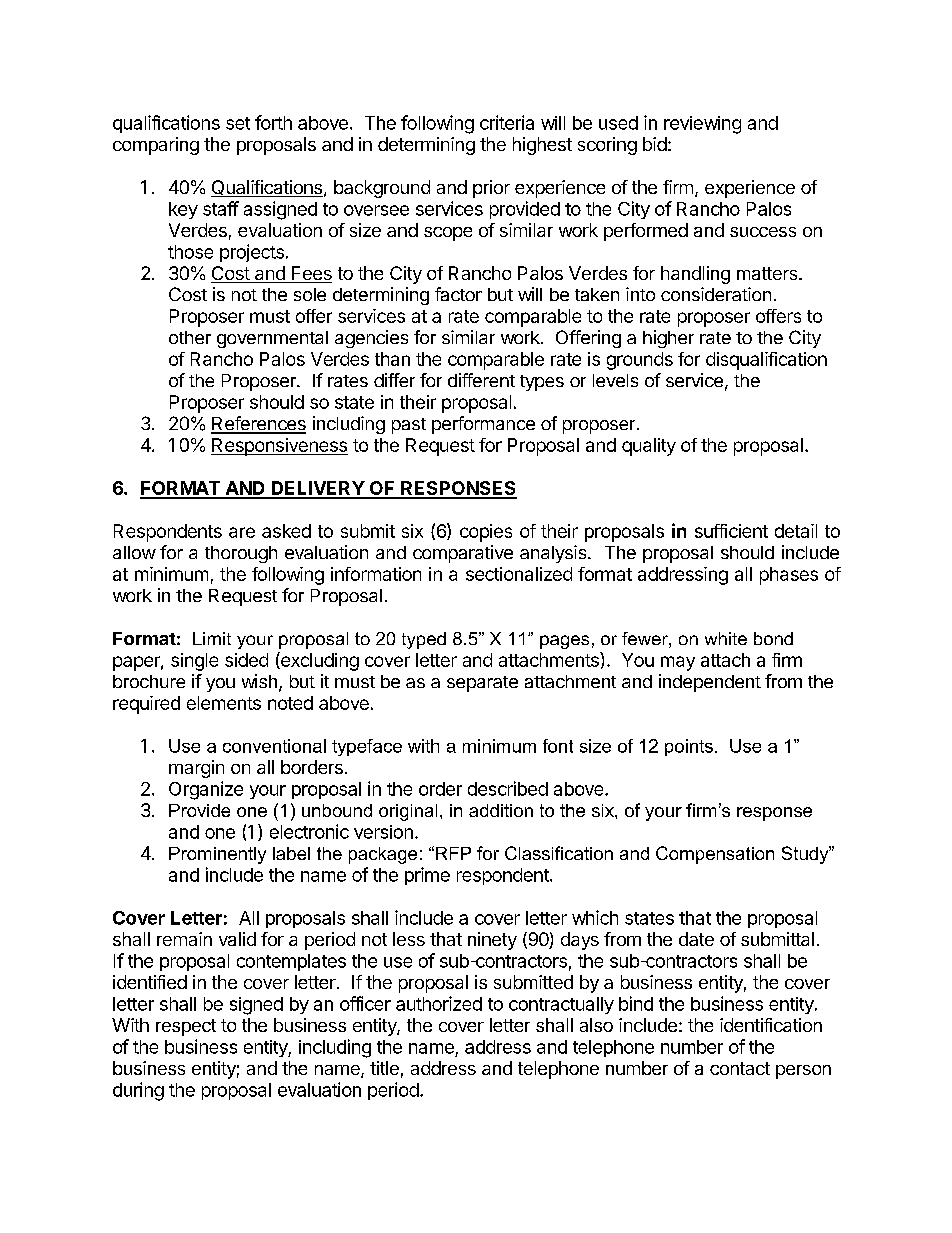 This screenshot has width=952, height=1233. What do you see at coordinates (766, 361) in the screenshot?
I see `disqualification` at bounding box center [766, 361].
